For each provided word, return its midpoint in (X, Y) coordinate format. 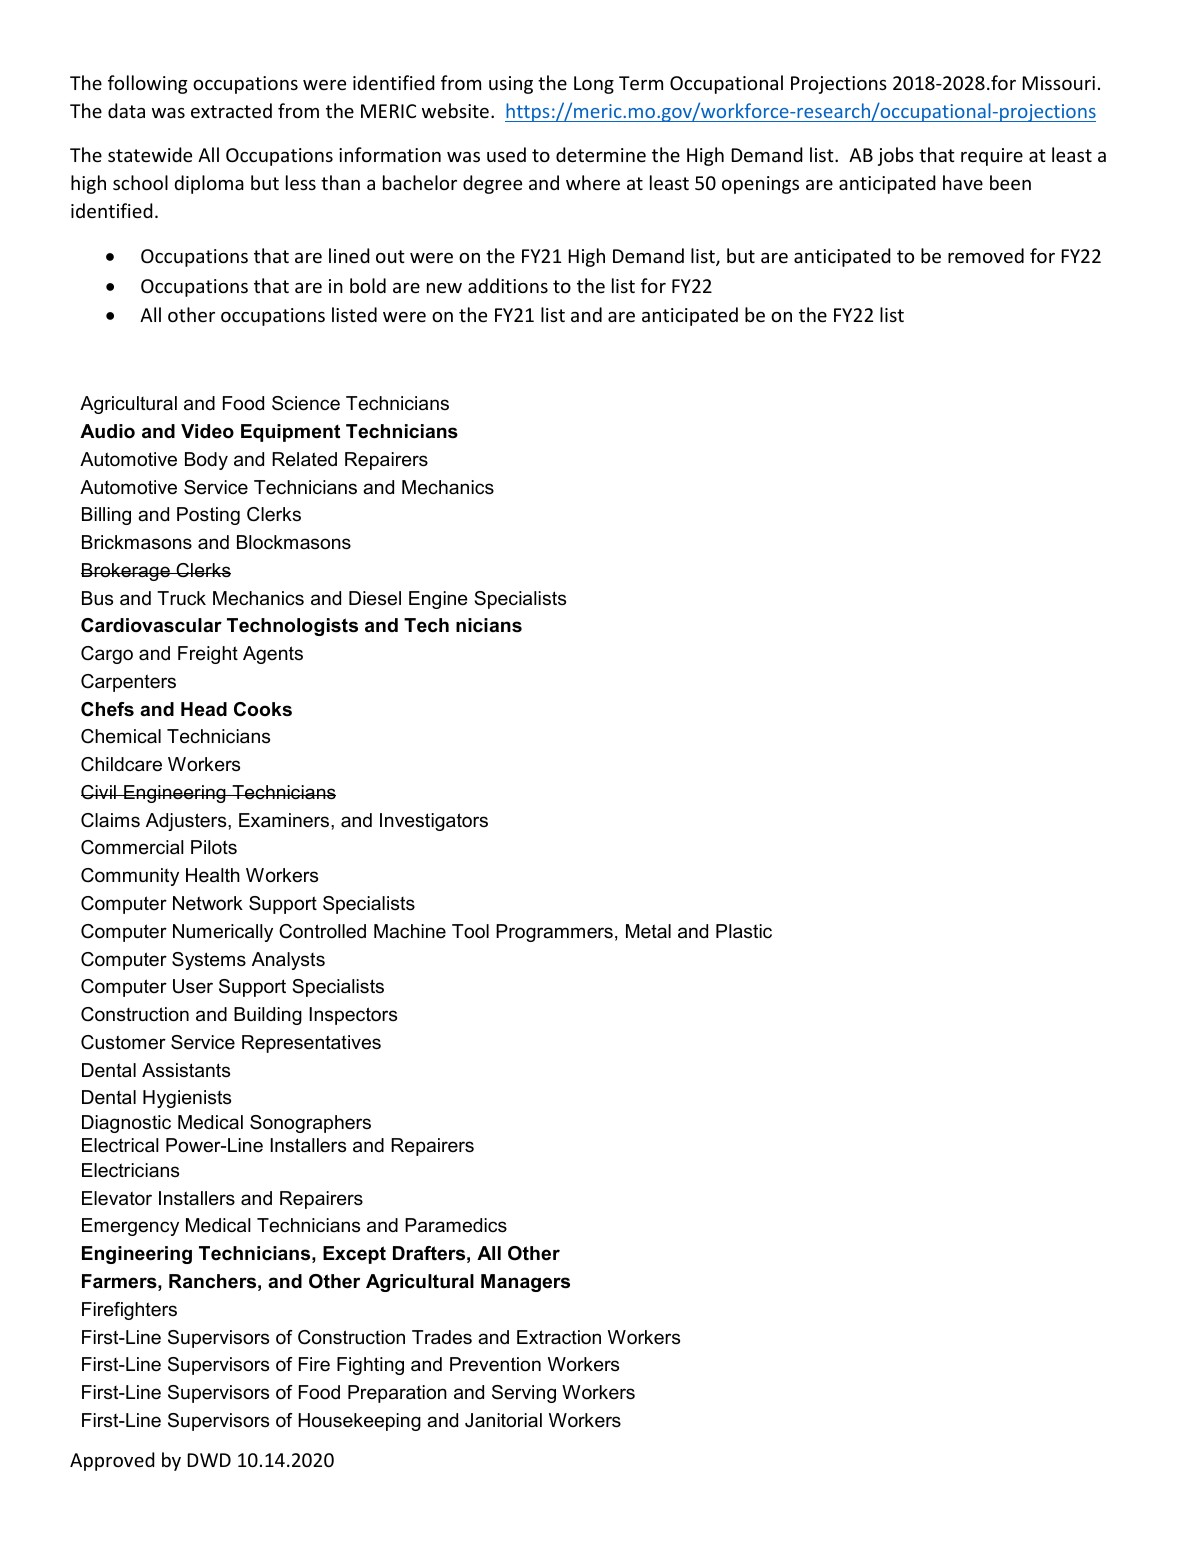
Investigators (434, 822)
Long (594, 85)
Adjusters (187, 822)
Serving (524, 1394)
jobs (896, 156)
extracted (231, 110)
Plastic (744, 931)
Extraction (559, 1337)
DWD (209, 1460)
